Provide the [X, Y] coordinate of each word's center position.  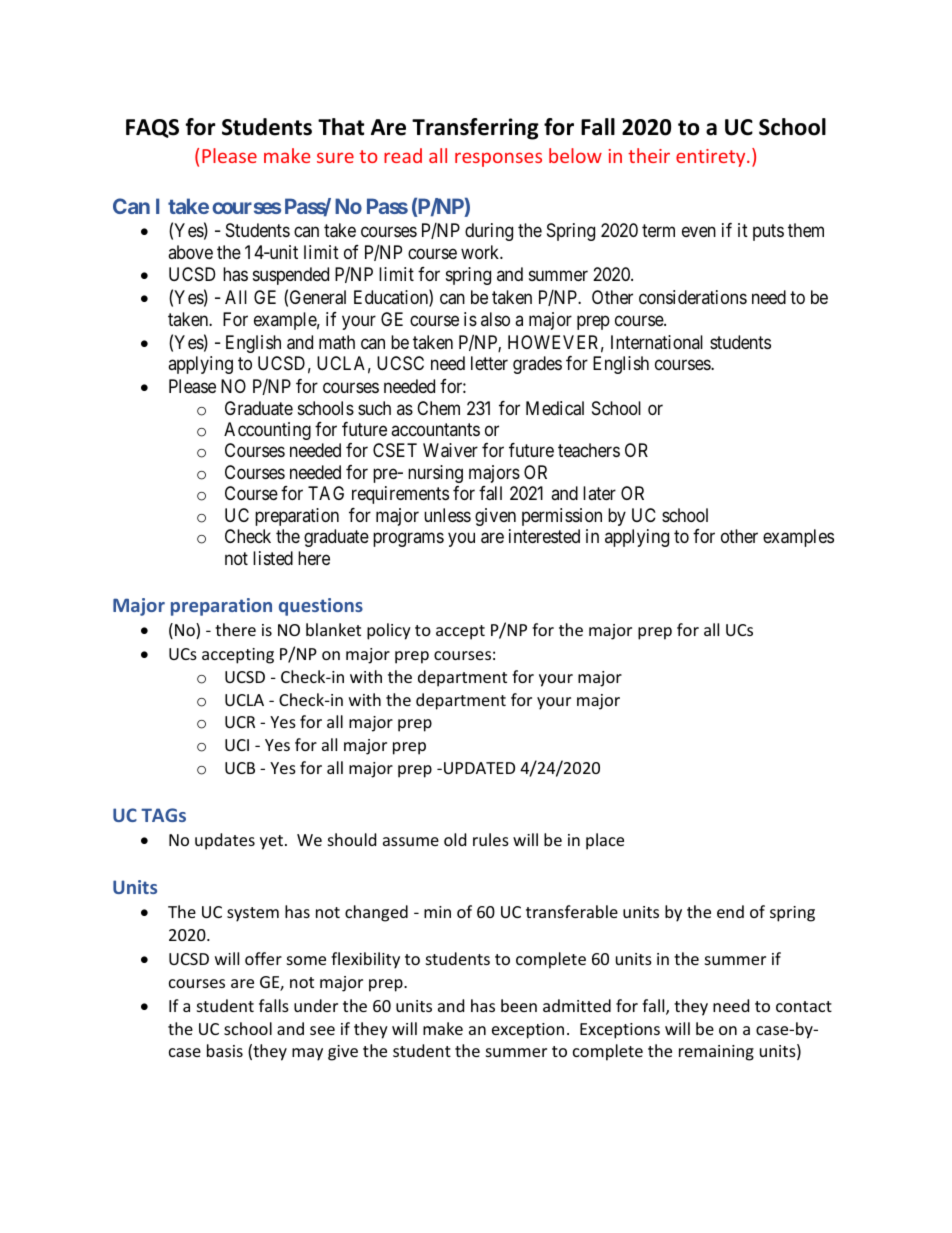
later [599, 493]
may [307, 1054]
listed [273, 558]
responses [498, 159]
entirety [712, 158]
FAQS [152, 128]
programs [408, 540]
